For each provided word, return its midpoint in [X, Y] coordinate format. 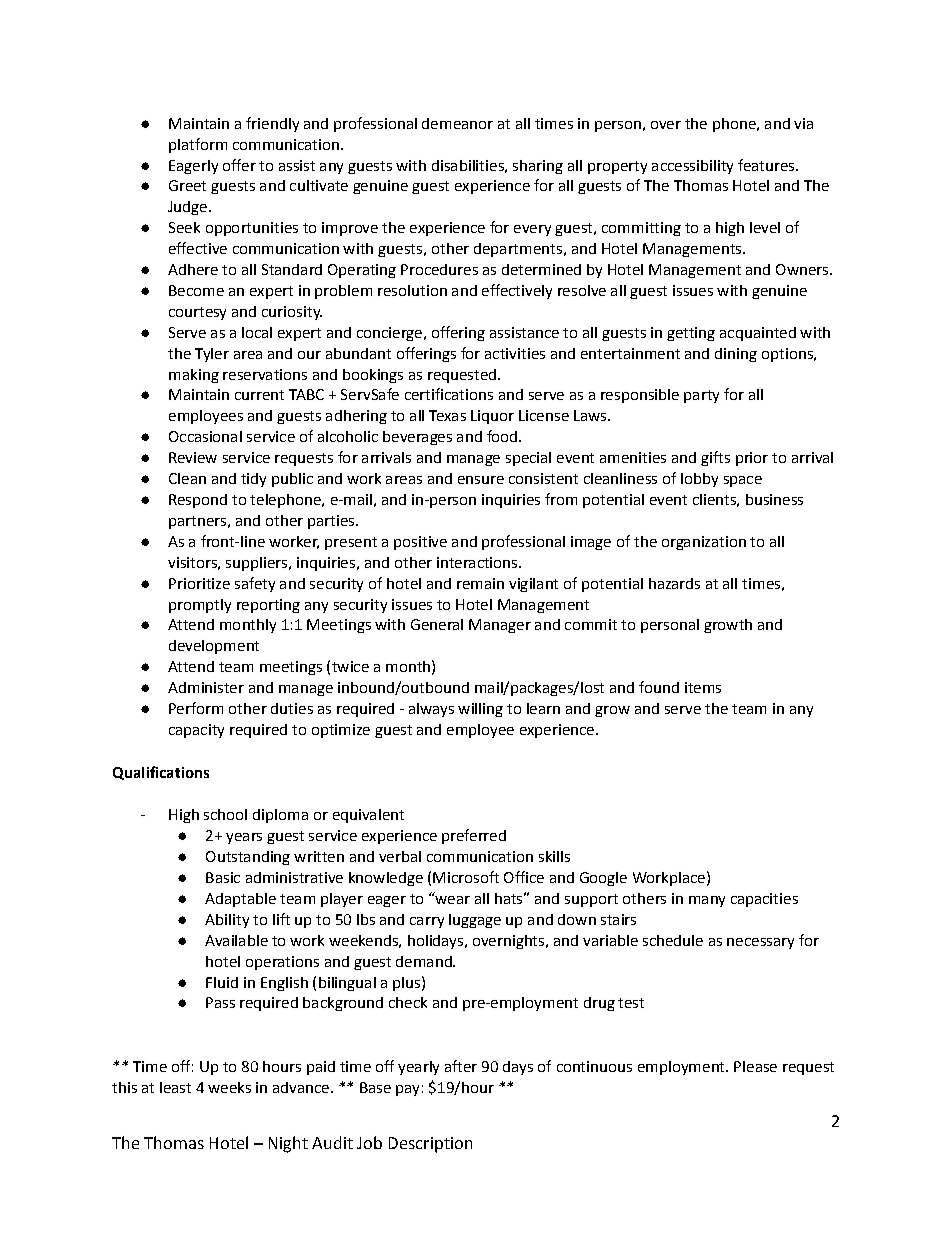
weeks [229, 1087]
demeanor [457, 123]
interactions [478, 562]
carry [427, 922]
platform [198, 145]
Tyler [212, 355]
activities [515, 353]
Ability [227, 921]
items [703, 687]
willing [480, 710]
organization [704, 543]
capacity [196, 731]
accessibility [692, 167]
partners [197, 522]
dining [736, 355]
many [707, 901]
